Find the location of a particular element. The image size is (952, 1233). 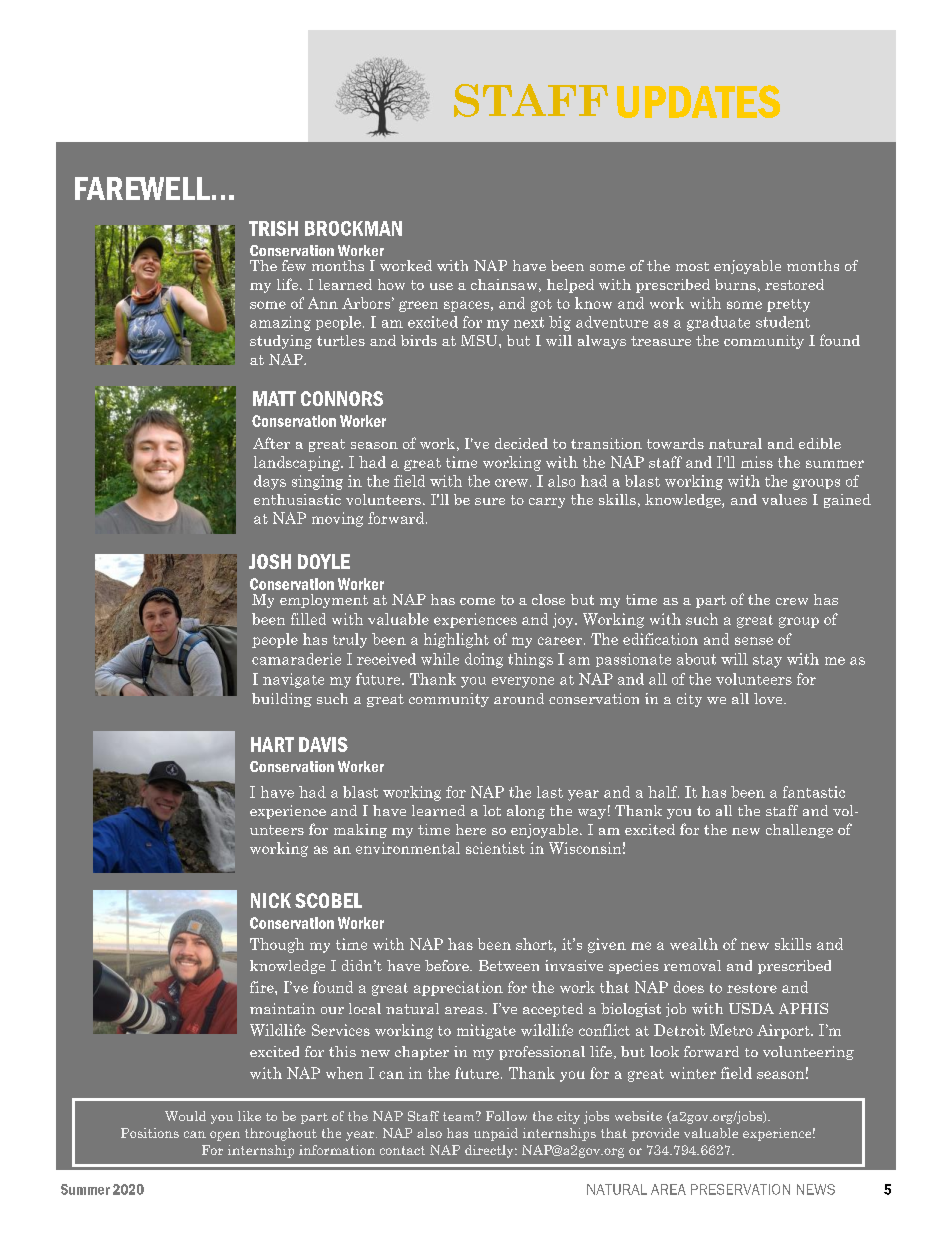

UPDATES is located at coordinates (698, 101).
